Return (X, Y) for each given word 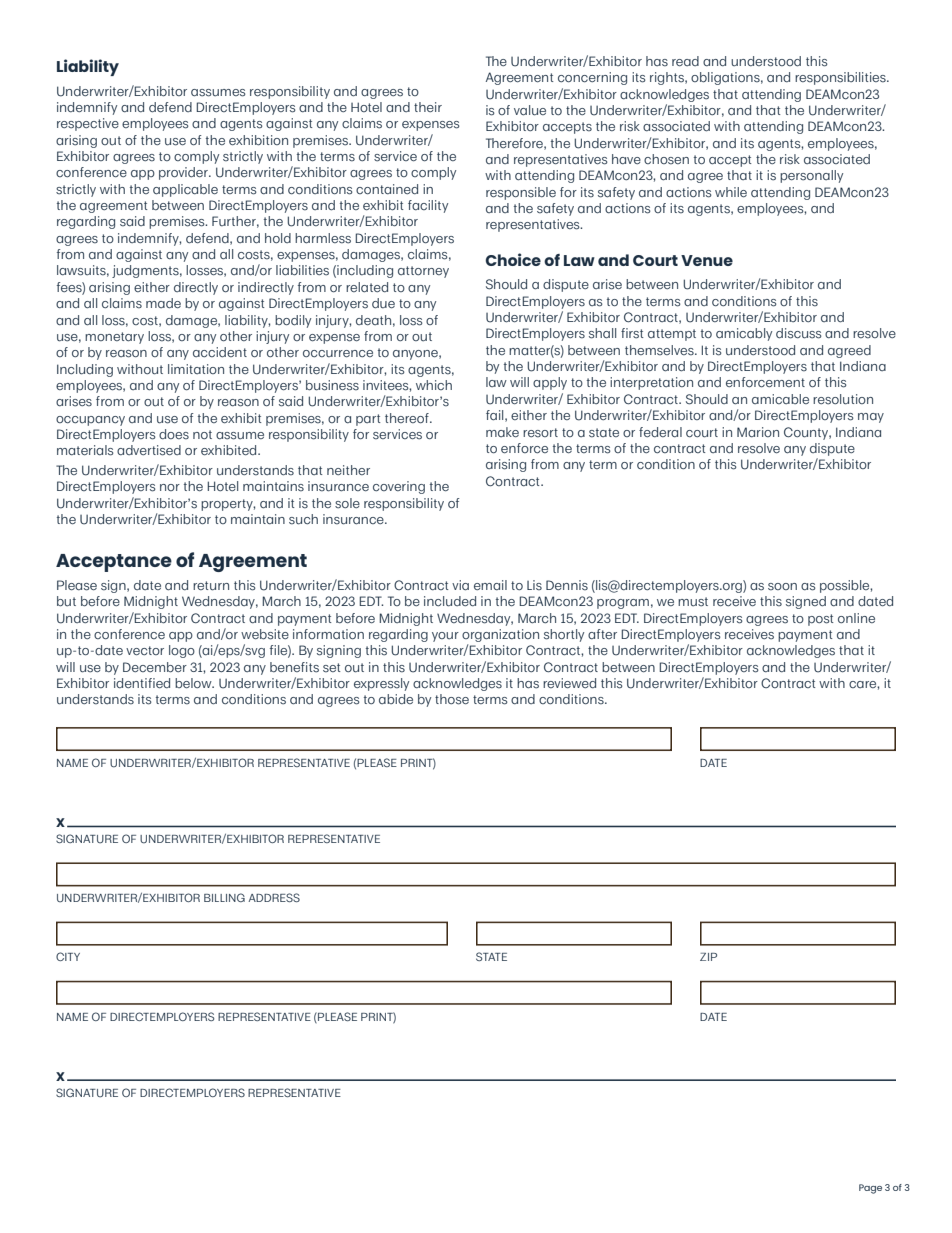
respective (88, 124)
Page (870, 1189)
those (452, 699)
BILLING (224, 897)
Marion (758, 432)
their (428, 107)
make (502, 432)
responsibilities (841, 78)
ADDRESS (274, 897)
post (821, 620)
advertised (149, 450)
